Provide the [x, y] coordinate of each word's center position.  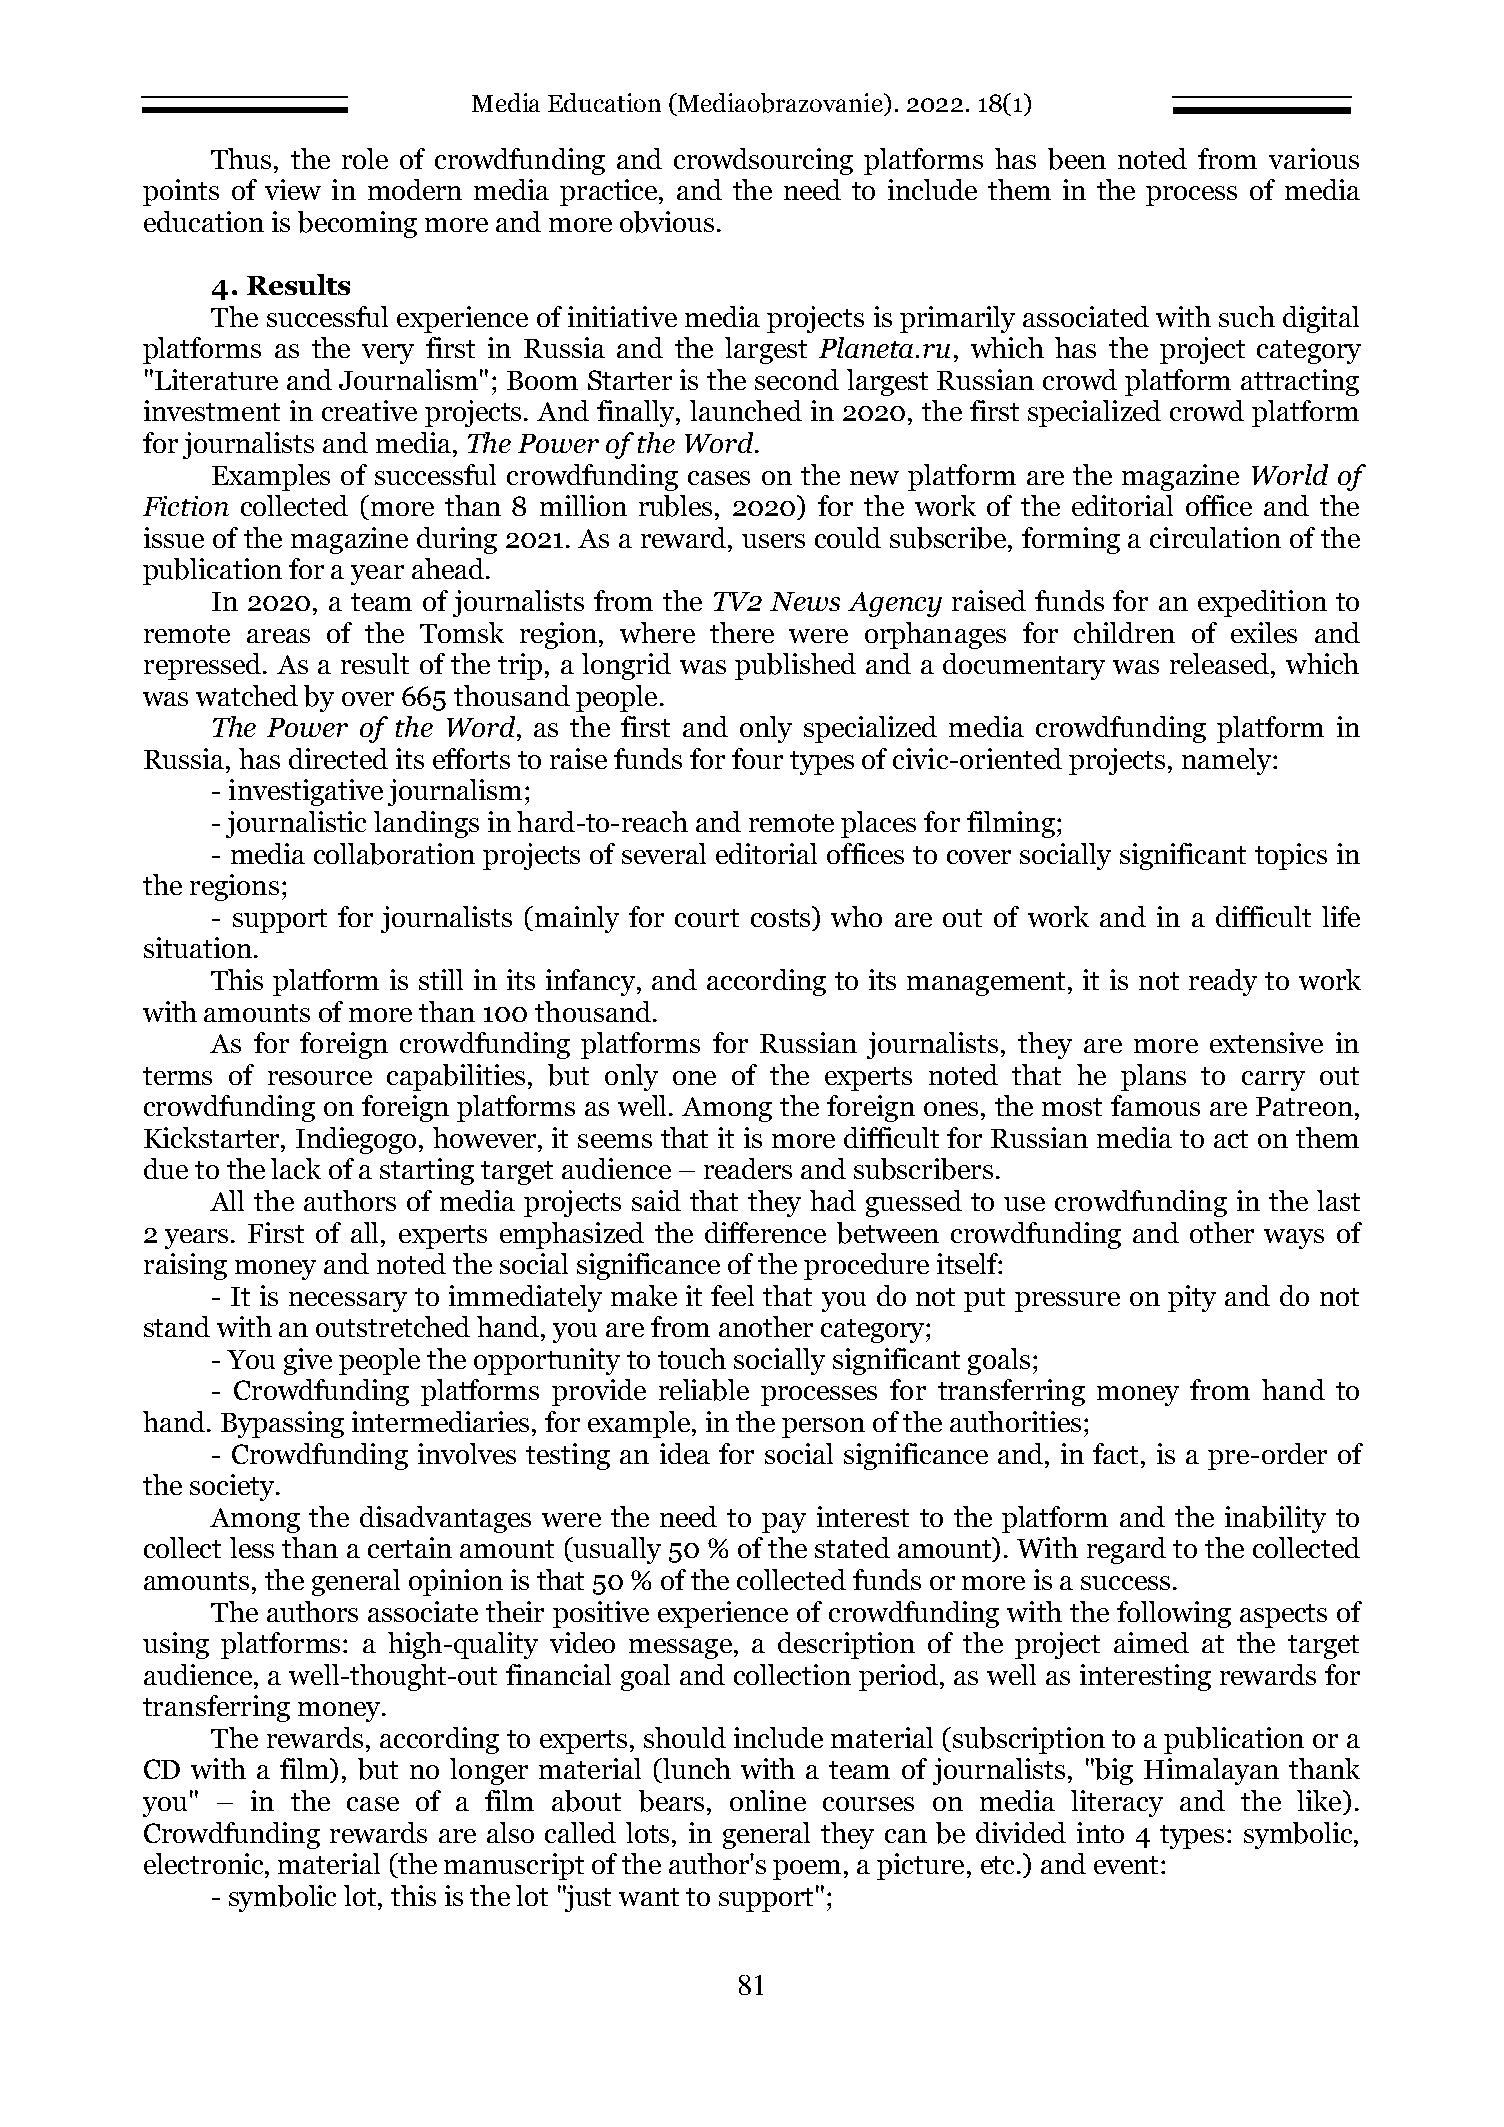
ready [1223, 982]
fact [1115, 1453]
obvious [667, 222]
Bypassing [282, 1424]
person [823, 1428]
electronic [205, 1863]
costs [782, 917]
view [293, 189]
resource [320, 1078]
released [1221, 663]
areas [278, 636]
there [742, 632]
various [1314, 158]
